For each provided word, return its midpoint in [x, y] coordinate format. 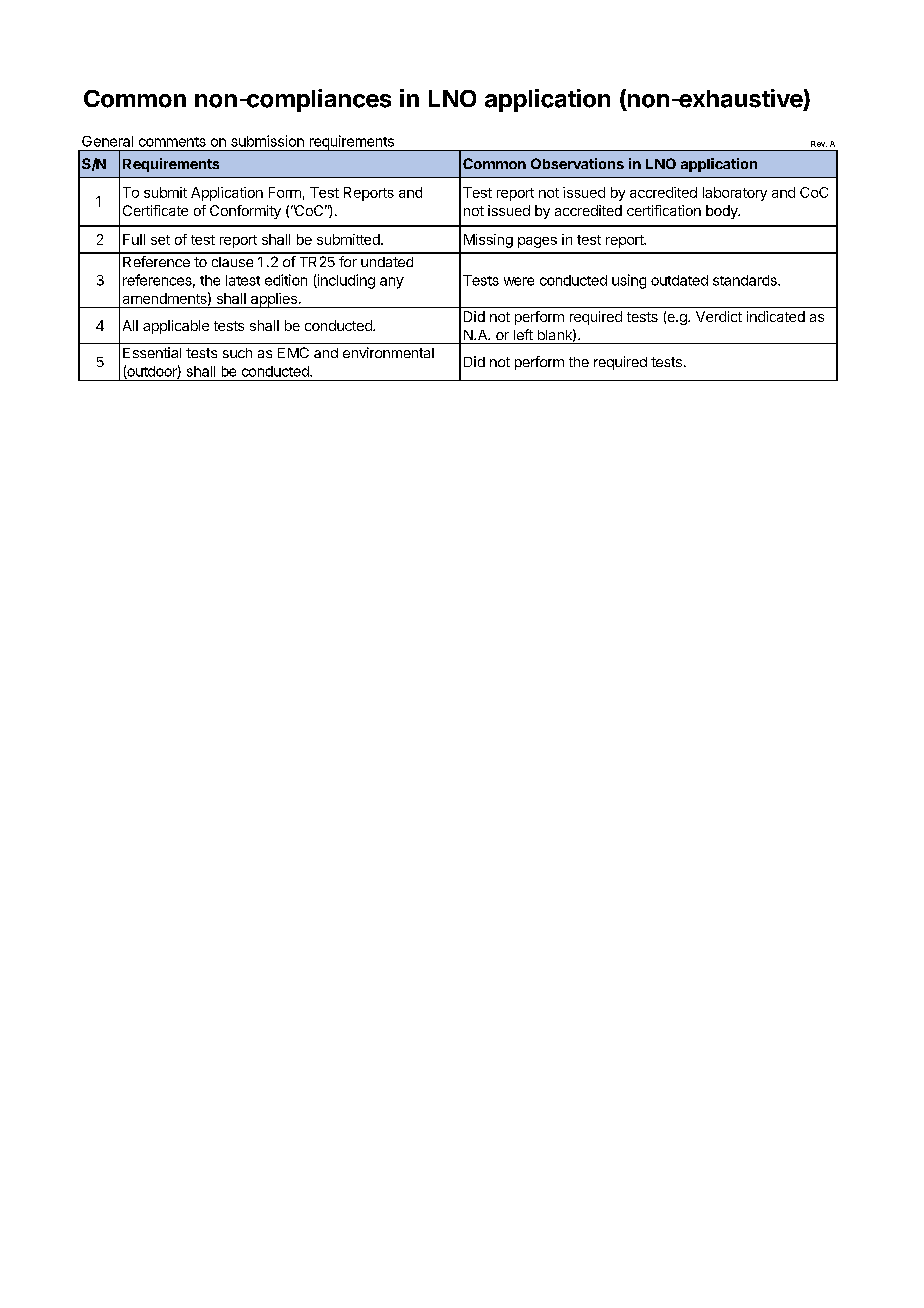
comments [172, 142]
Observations [577, 163]
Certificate [155, 210]
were [519, 281]
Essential [152, 352]
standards [746, 280]
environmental [388, 352]
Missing [488, 241]
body [723, 212]
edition [286, 280]
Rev [819, 144]
